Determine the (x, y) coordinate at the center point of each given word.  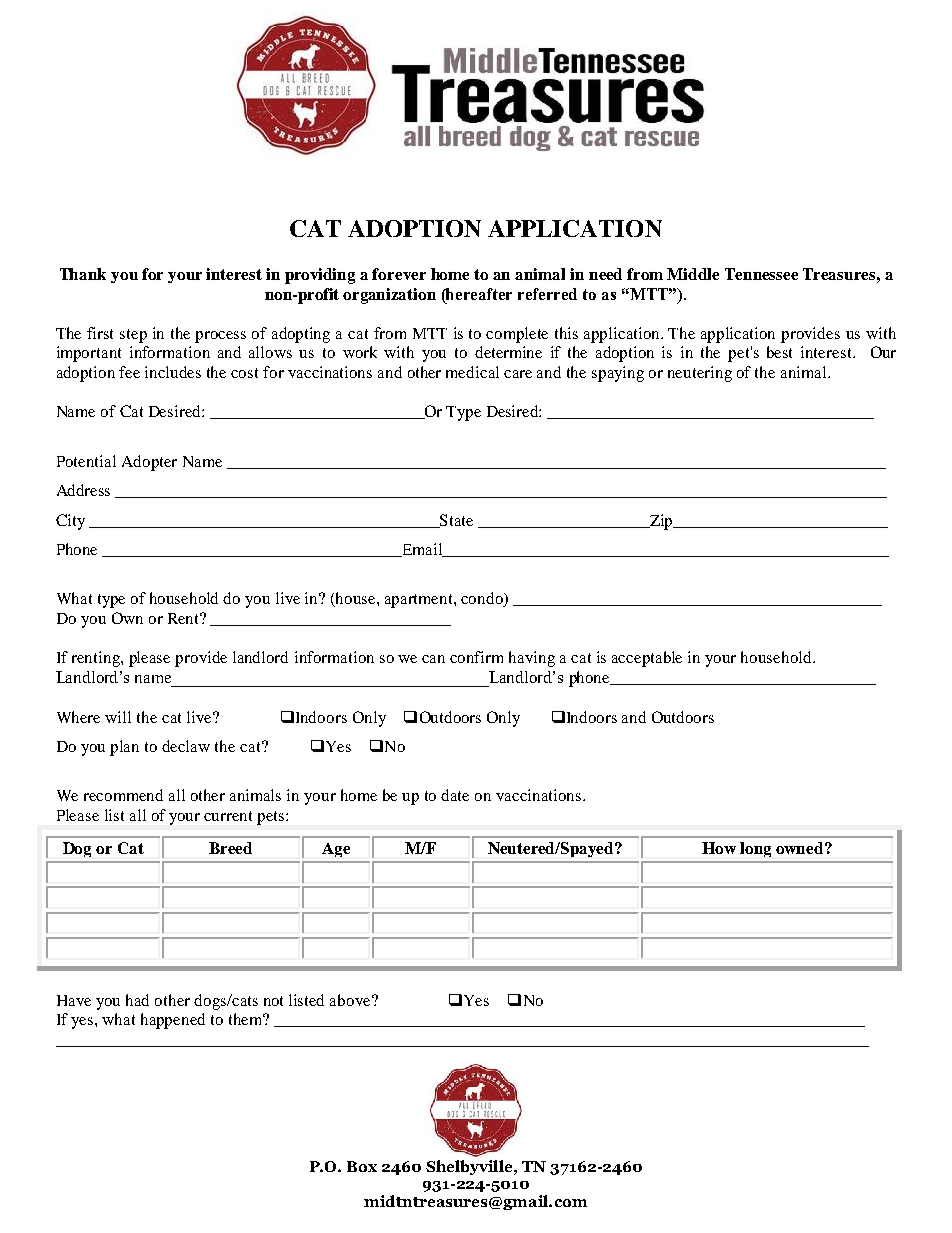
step (133, 336)
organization (389, 296)
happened (173, 1021)
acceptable (647, 659)
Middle (693, 274)
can (433, 659)
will (118, 717)
